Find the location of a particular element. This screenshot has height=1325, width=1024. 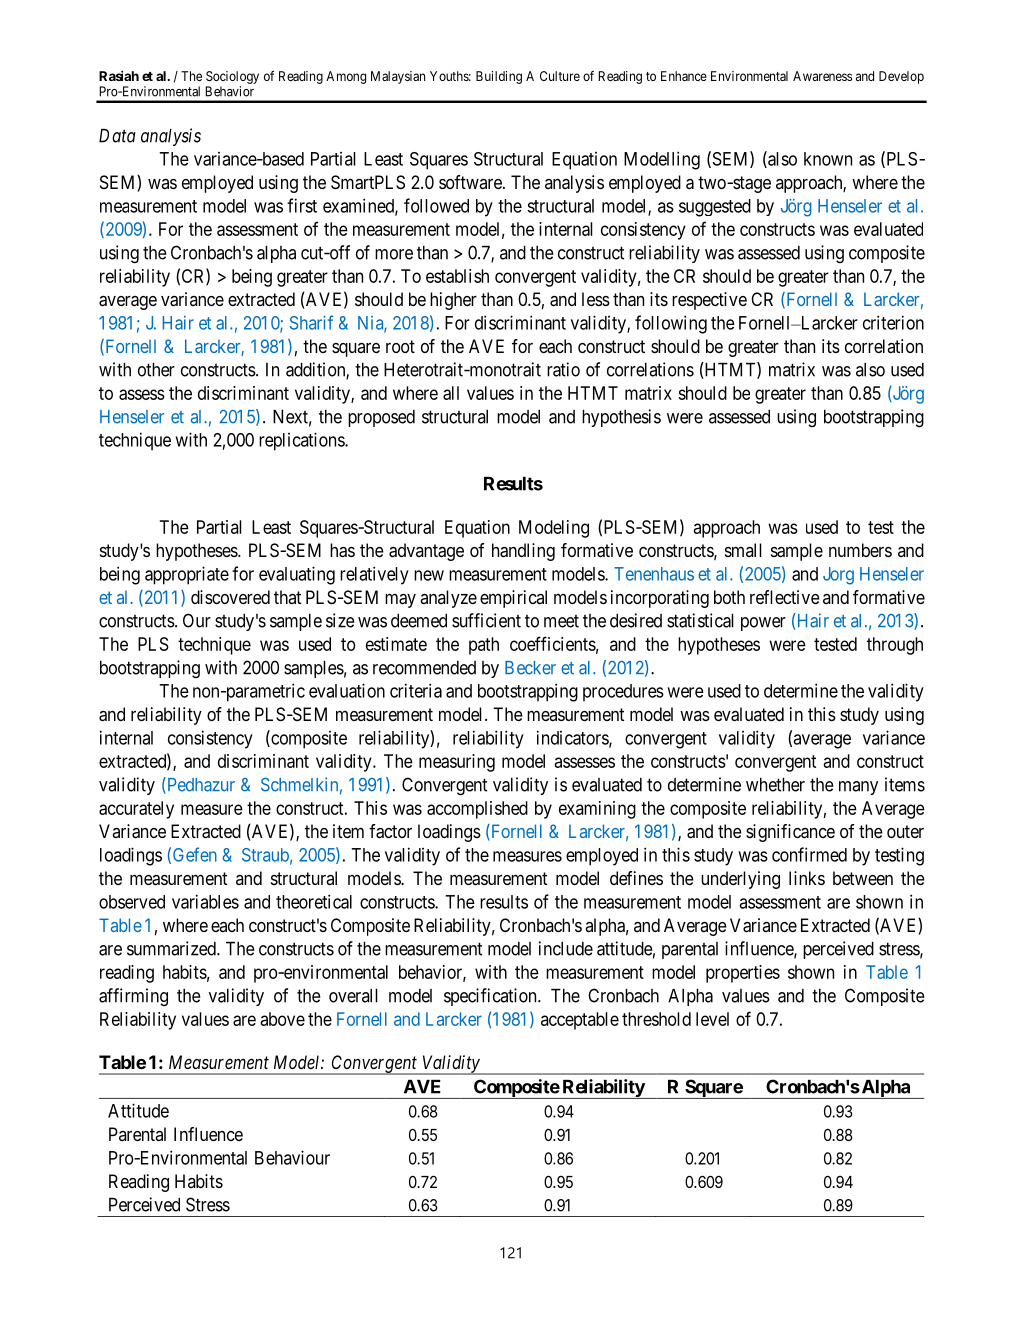

Behaviour is located at coordinates (292, 1157).
